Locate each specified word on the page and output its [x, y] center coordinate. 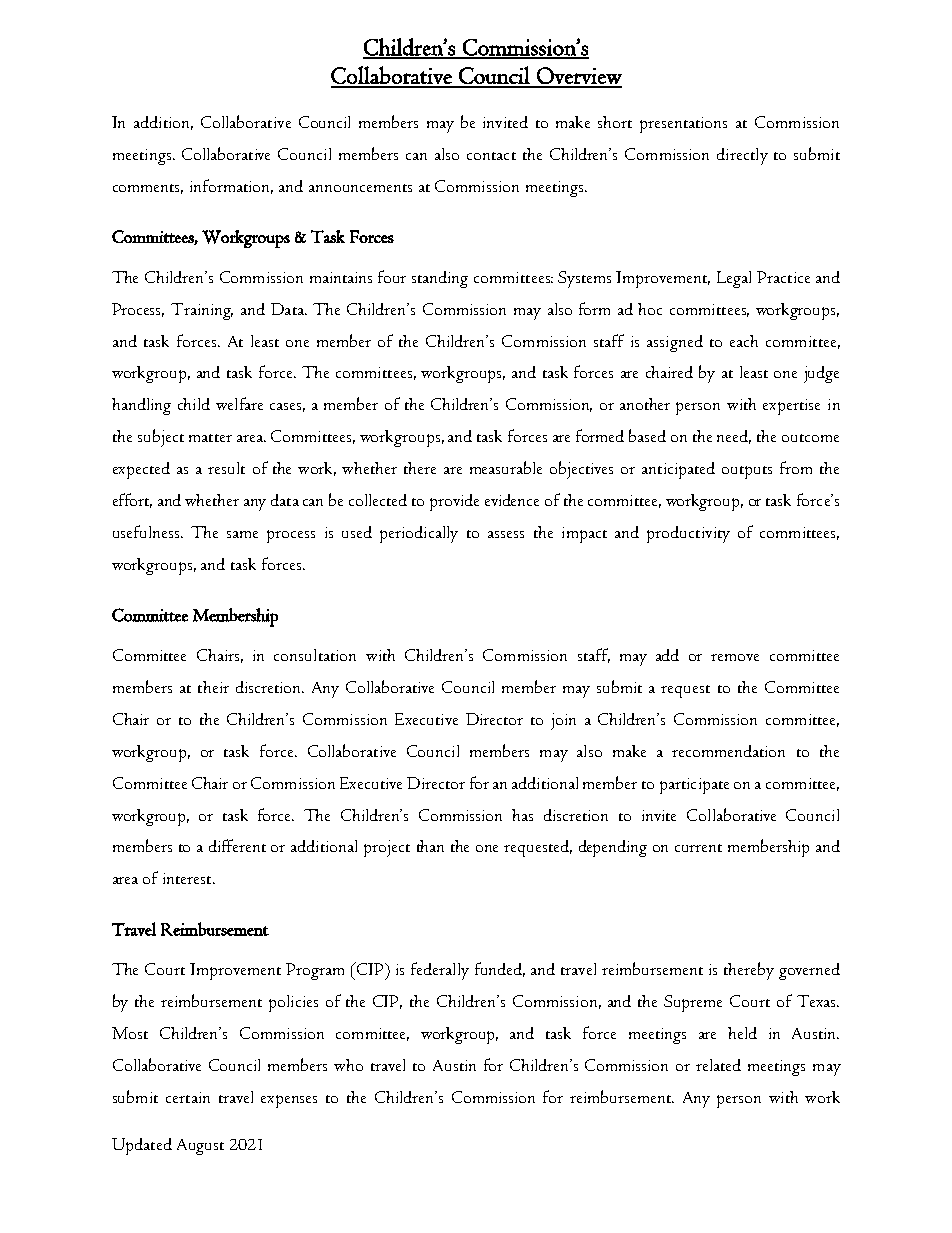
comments [148, 189]
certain [188, 1097]
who [348, 1065]
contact [491, 156]
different [237, 845]
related [718, 1065]
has [522, 815]
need [734, 437]
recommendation [728, 751]
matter [210, 438]
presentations [683, 125]
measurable [506, 467]
